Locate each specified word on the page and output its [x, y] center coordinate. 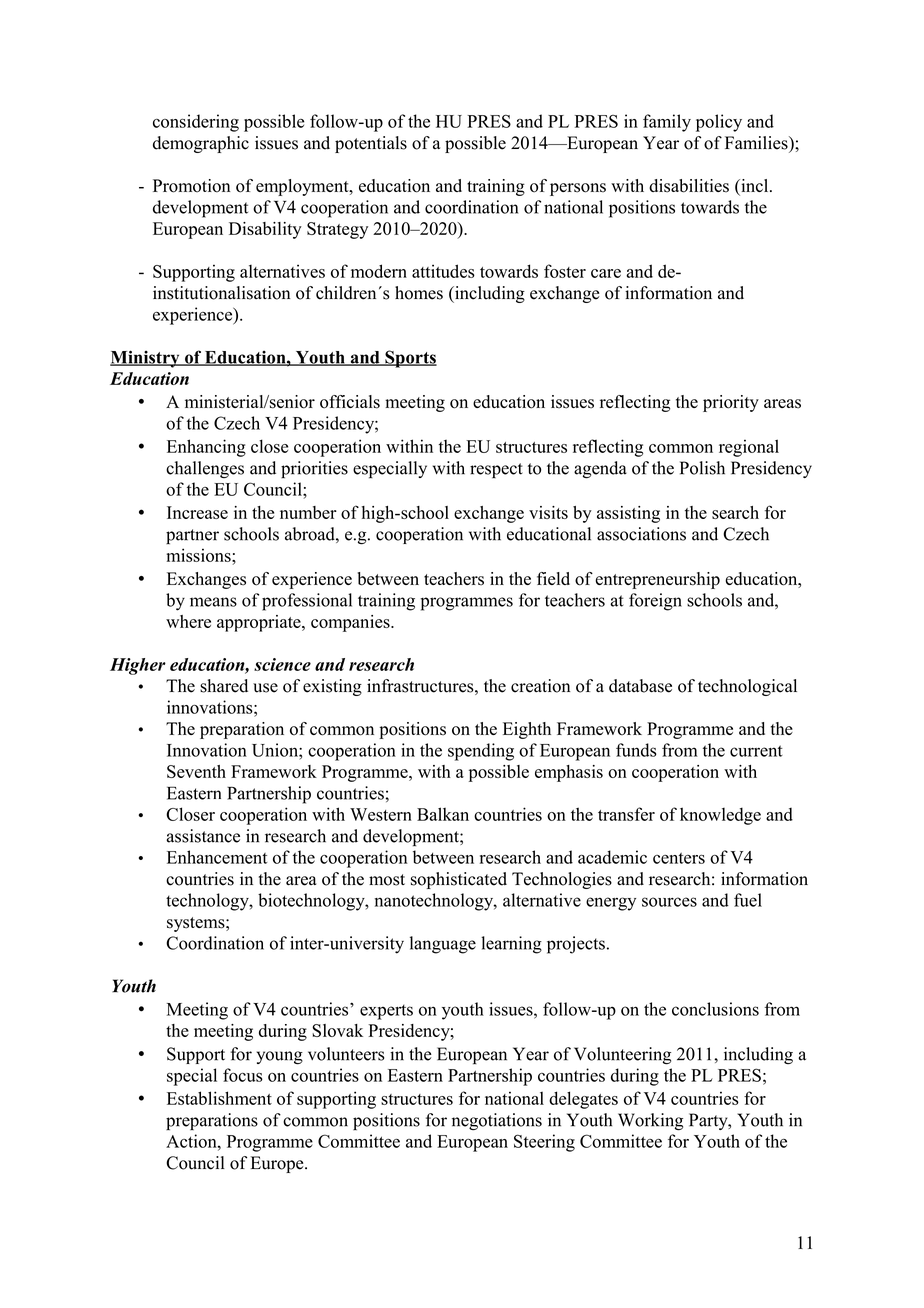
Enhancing [206, 448]
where [188, 621]
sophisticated [459, 880]
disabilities [689, 186]
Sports [410, 359]
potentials [371, 144]
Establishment [219, 1098]
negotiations [497, 1121]
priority [731, 403]
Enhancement [217, 857]
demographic [201, 144]
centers [679, 858]
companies [351, 623]
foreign [655, 602]
